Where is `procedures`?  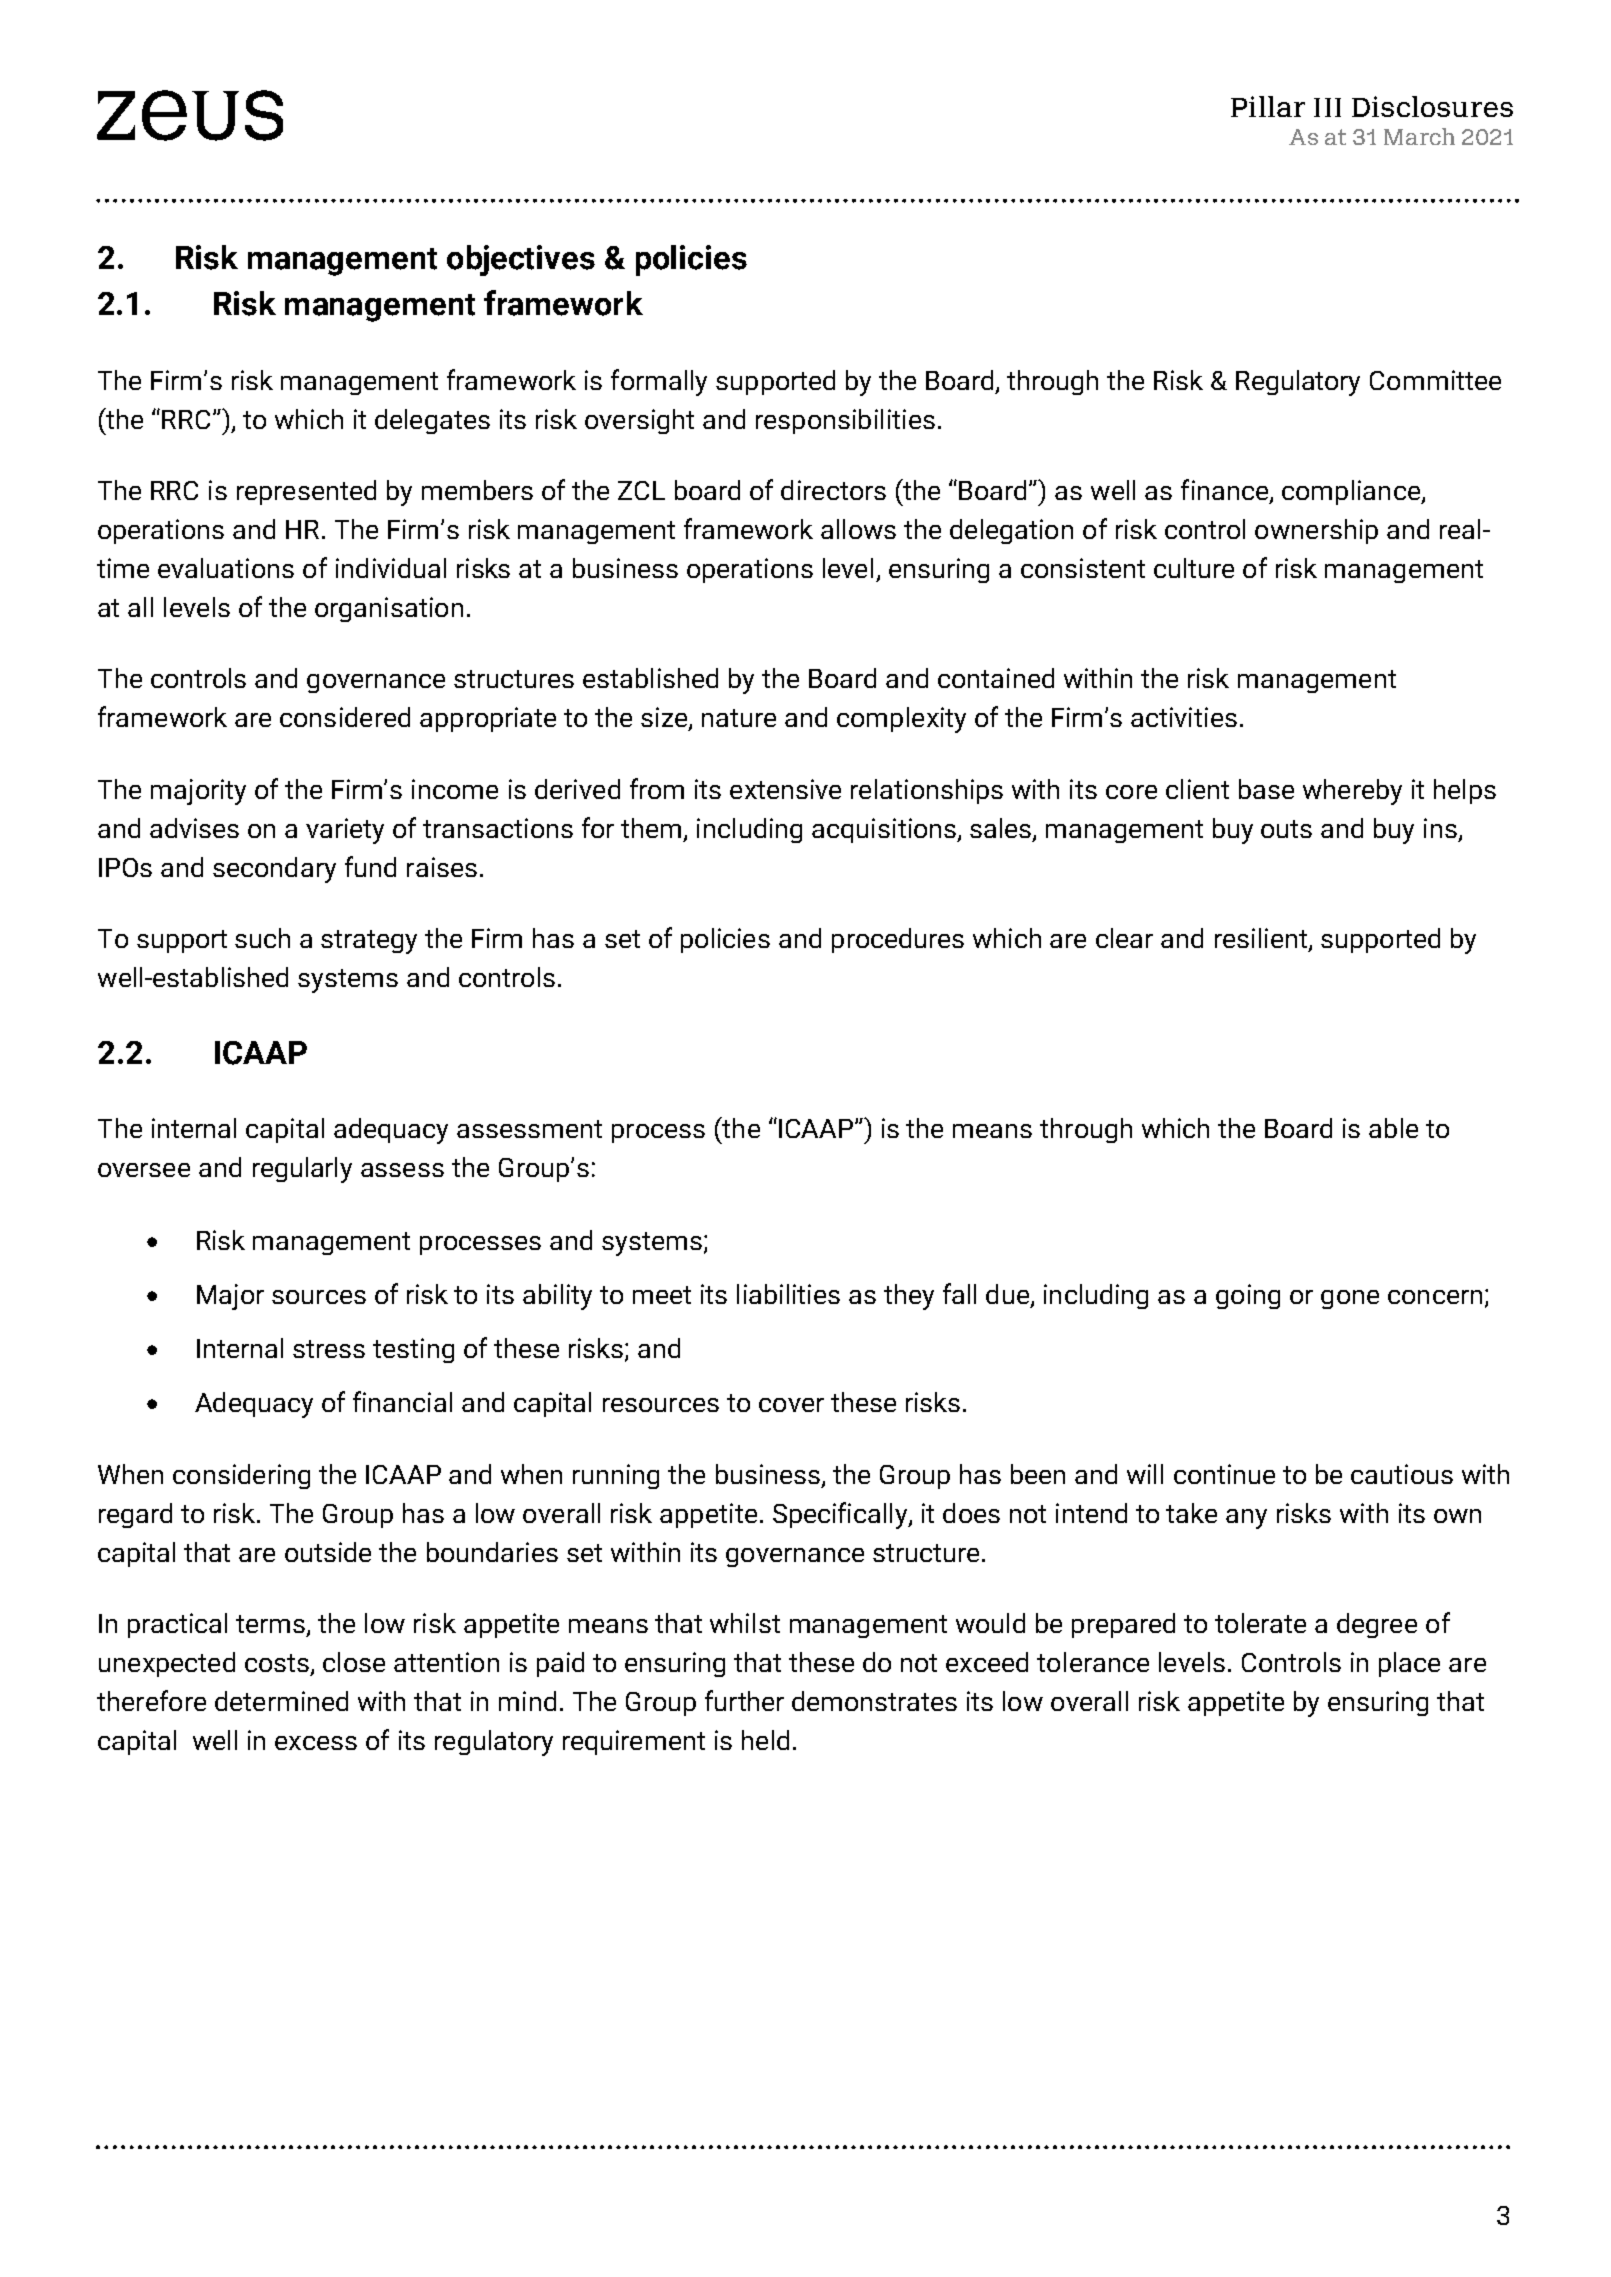 procedures is located at coordinates (898, 940).
